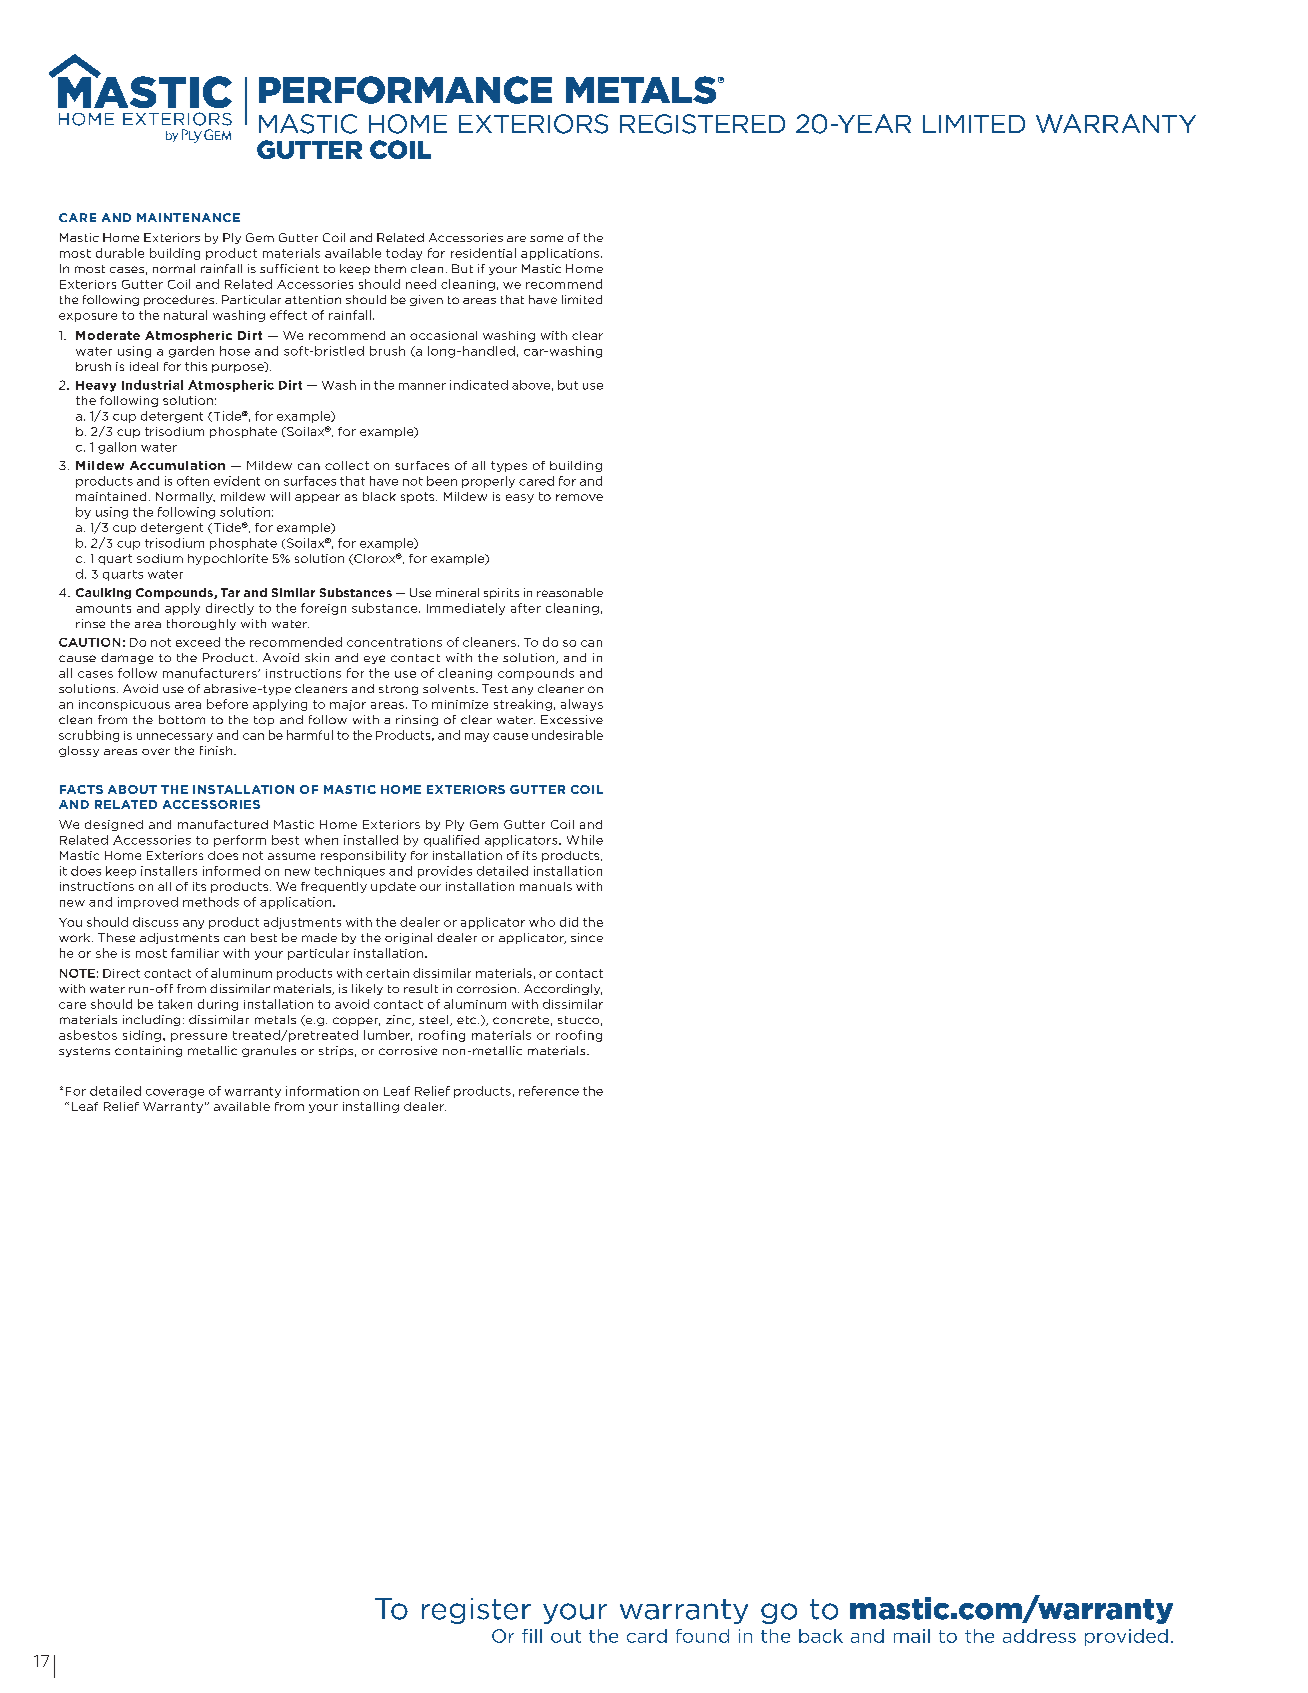  I want to click on fill, so click(532, 1636).
